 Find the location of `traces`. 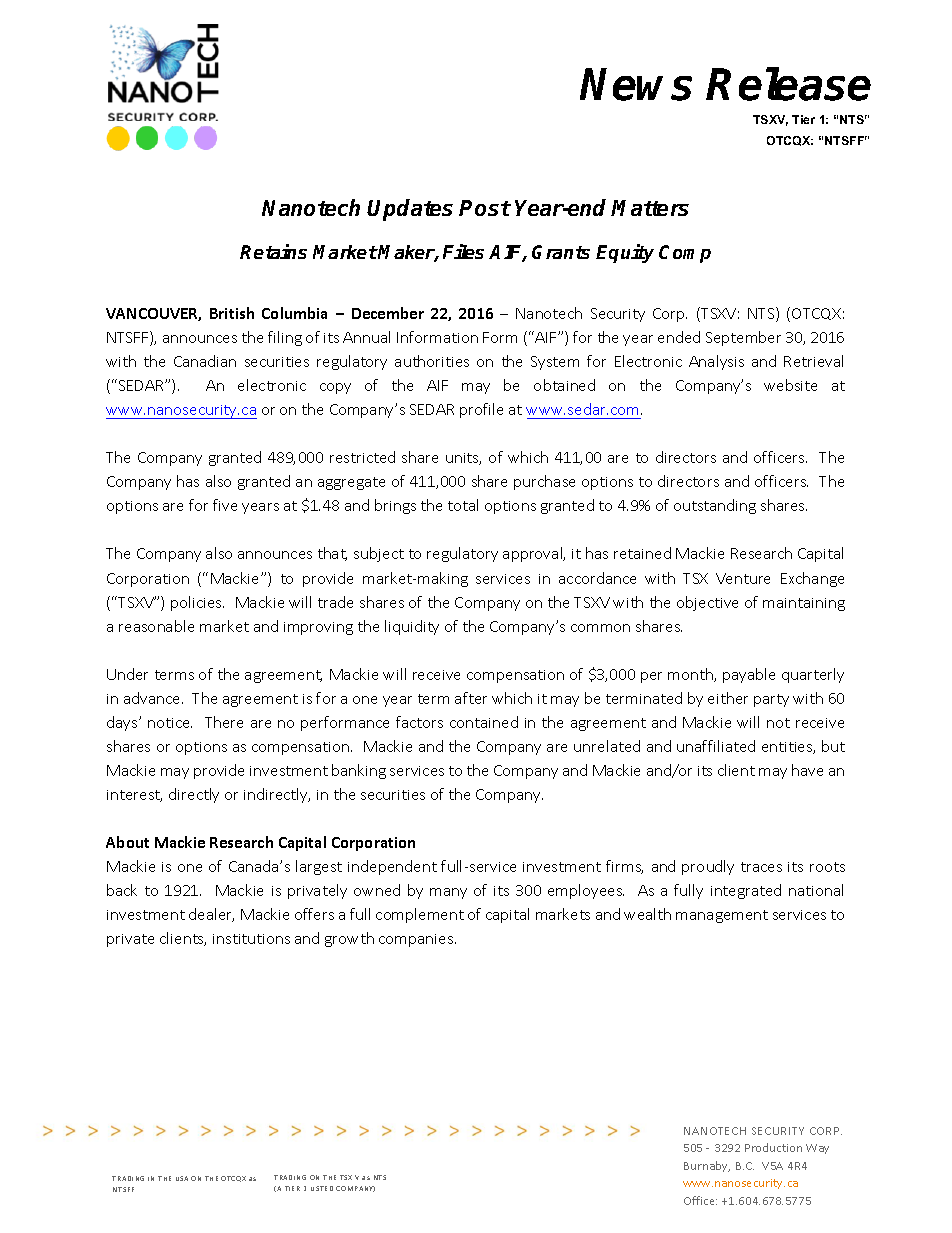

traces is located at coordinates (761, 867).
